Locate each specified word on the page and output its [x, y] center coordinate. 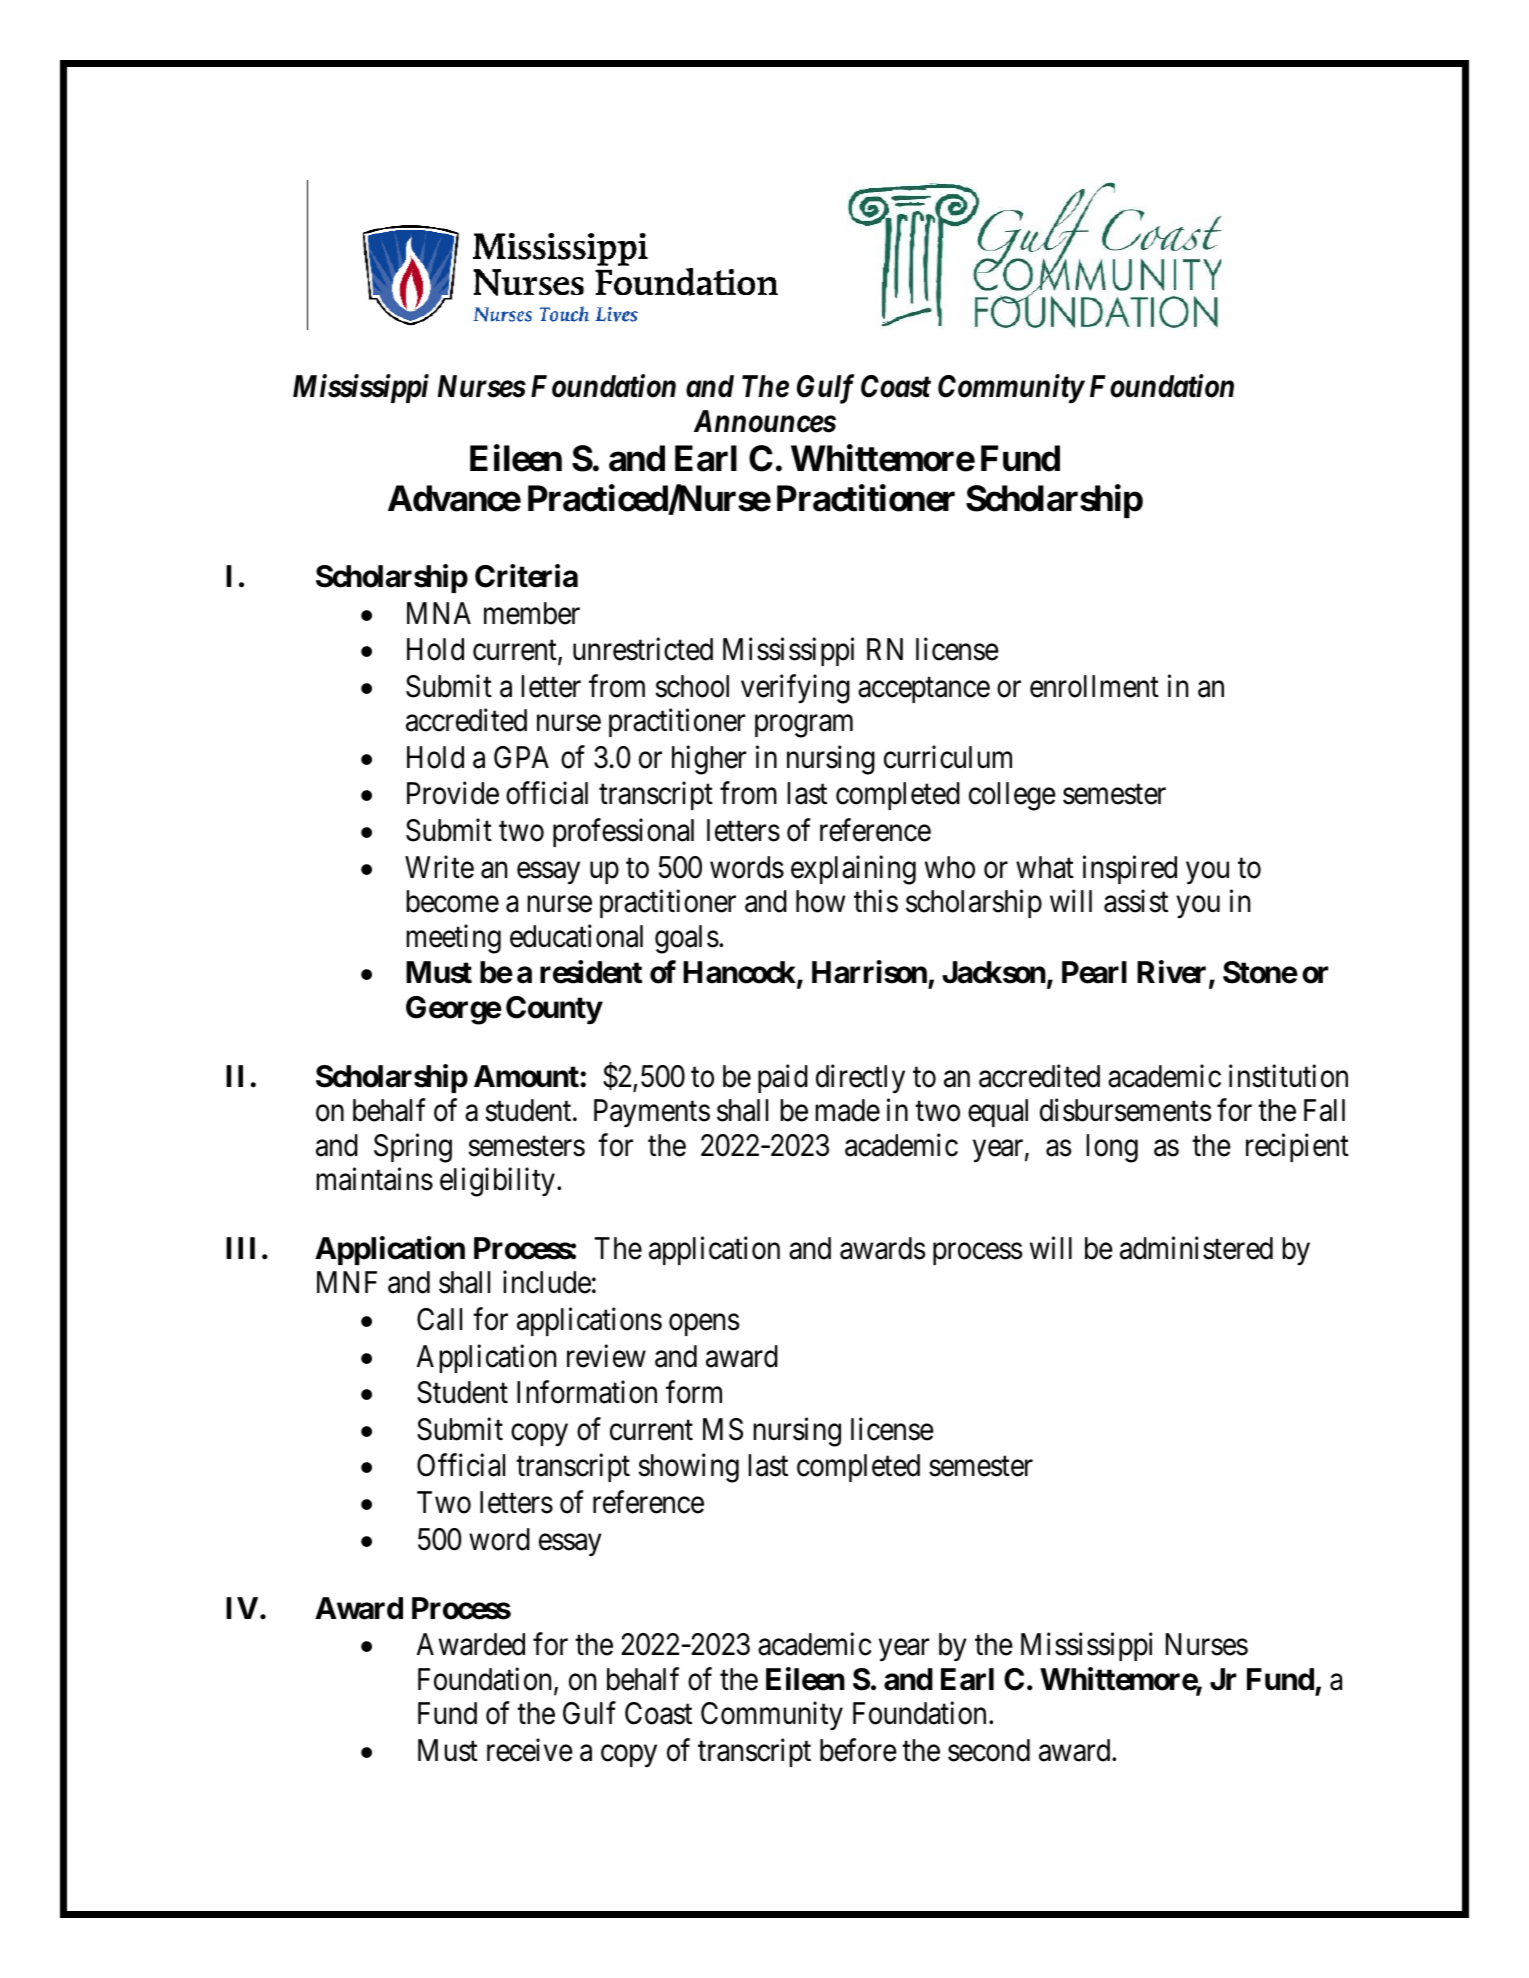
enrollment [1094, 686]
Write [439, 867]
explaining [853, 870]
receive [530, 1750]
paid [783, 1078]
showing [689, 1468]
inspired [1130, 869]
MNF [347, 1282]
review [606, 1356]
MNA [439, 613]
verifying [795, 689]
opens [704, 1325]
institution [1288, 1076]
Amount [527, 1076]
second [989, 1750]
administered [1196, 1248]
